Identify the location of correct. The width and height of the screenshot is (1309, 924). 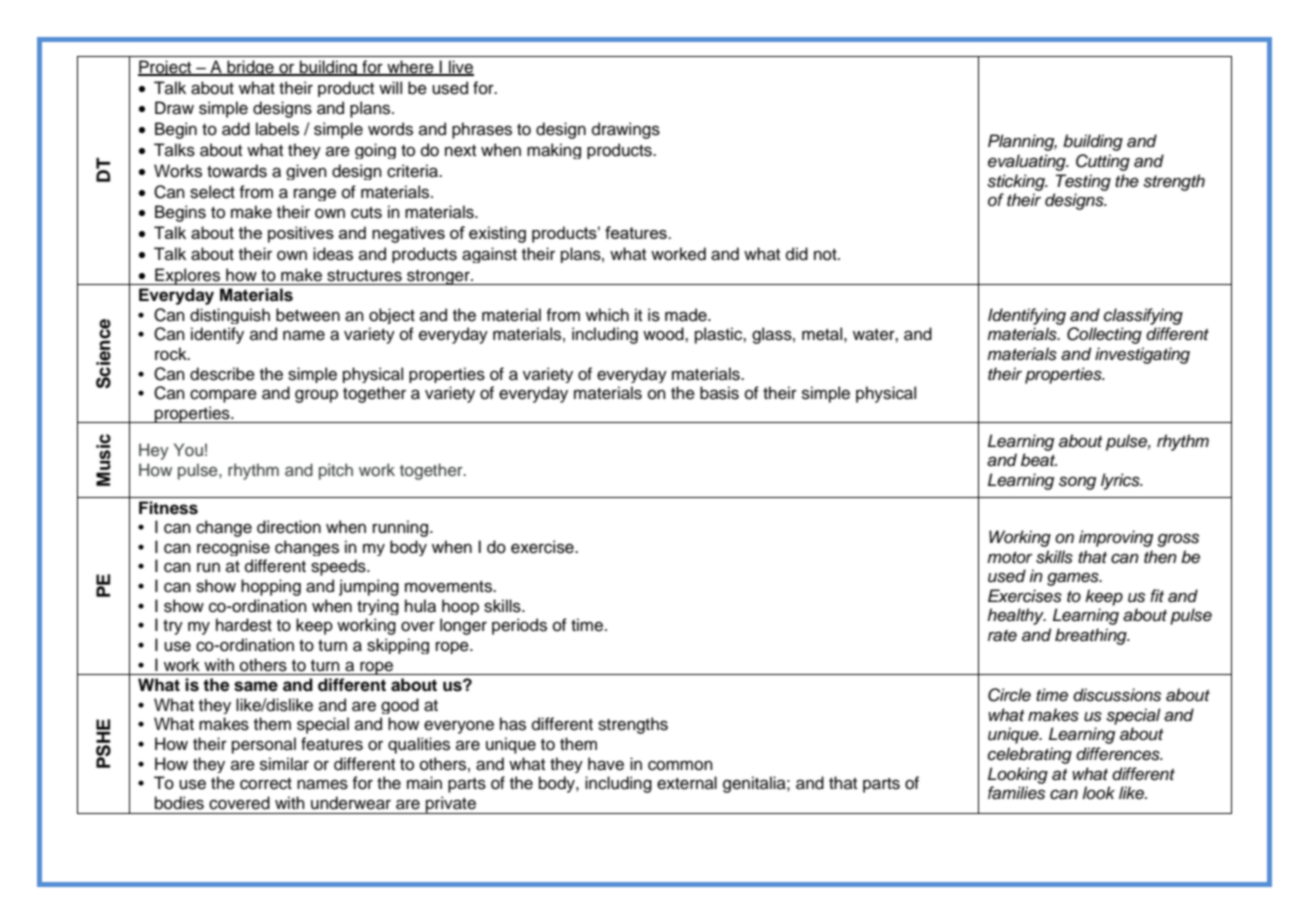
(266, 784).
